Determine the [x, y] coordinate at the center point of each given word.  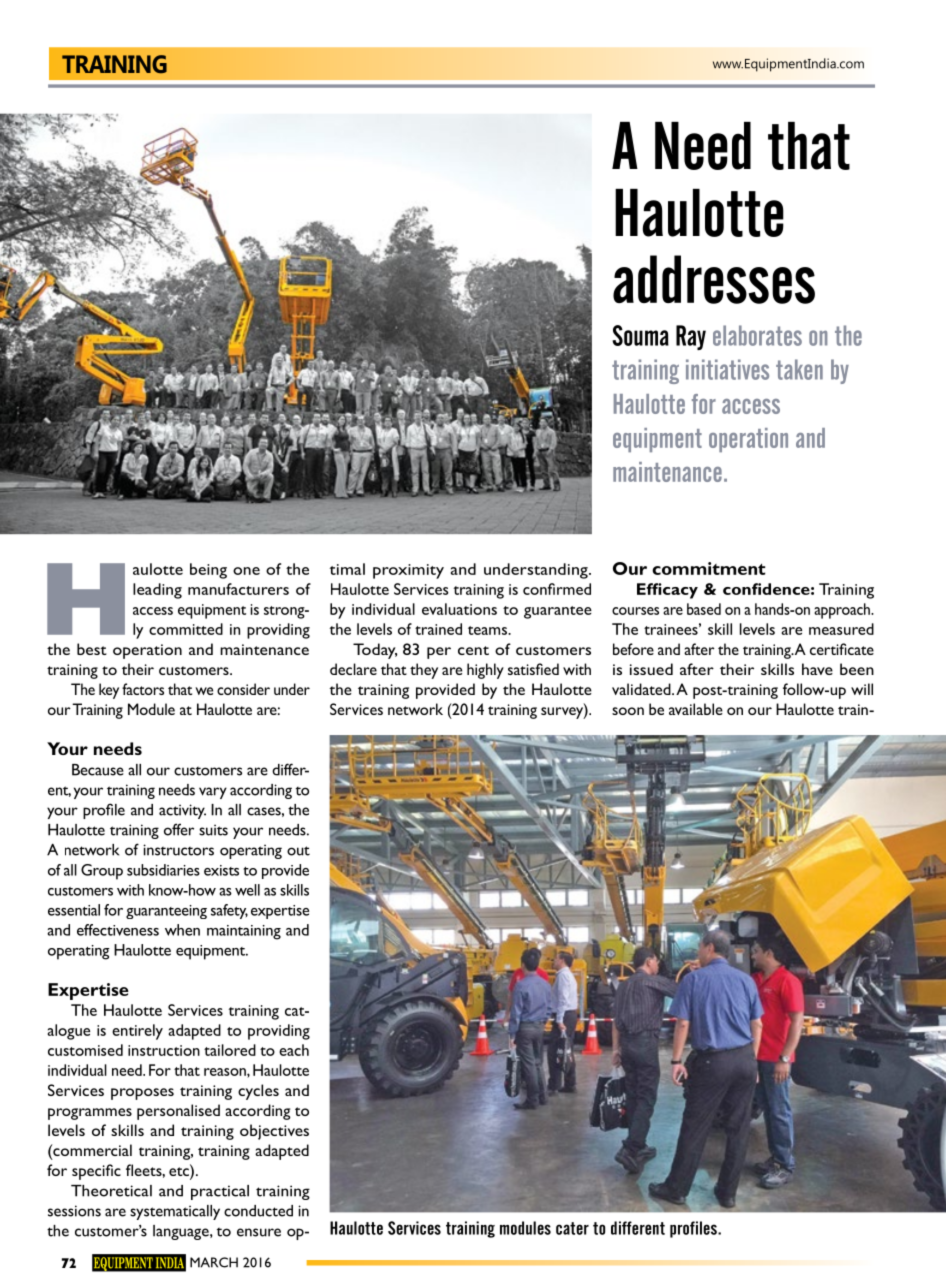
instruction [164, 1050]
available [696, 709]
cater [572, 1228]
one [246, 571]
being [208, 571]
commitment [708, 568]
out [298, 851]
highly [485, 671]
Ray [691, 337]
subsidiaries [163, 870]
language [182, 1232]
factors [143, 689]
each [294, 1050]
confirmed [557, 589]
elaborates [757, 335]
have [817, 669]
